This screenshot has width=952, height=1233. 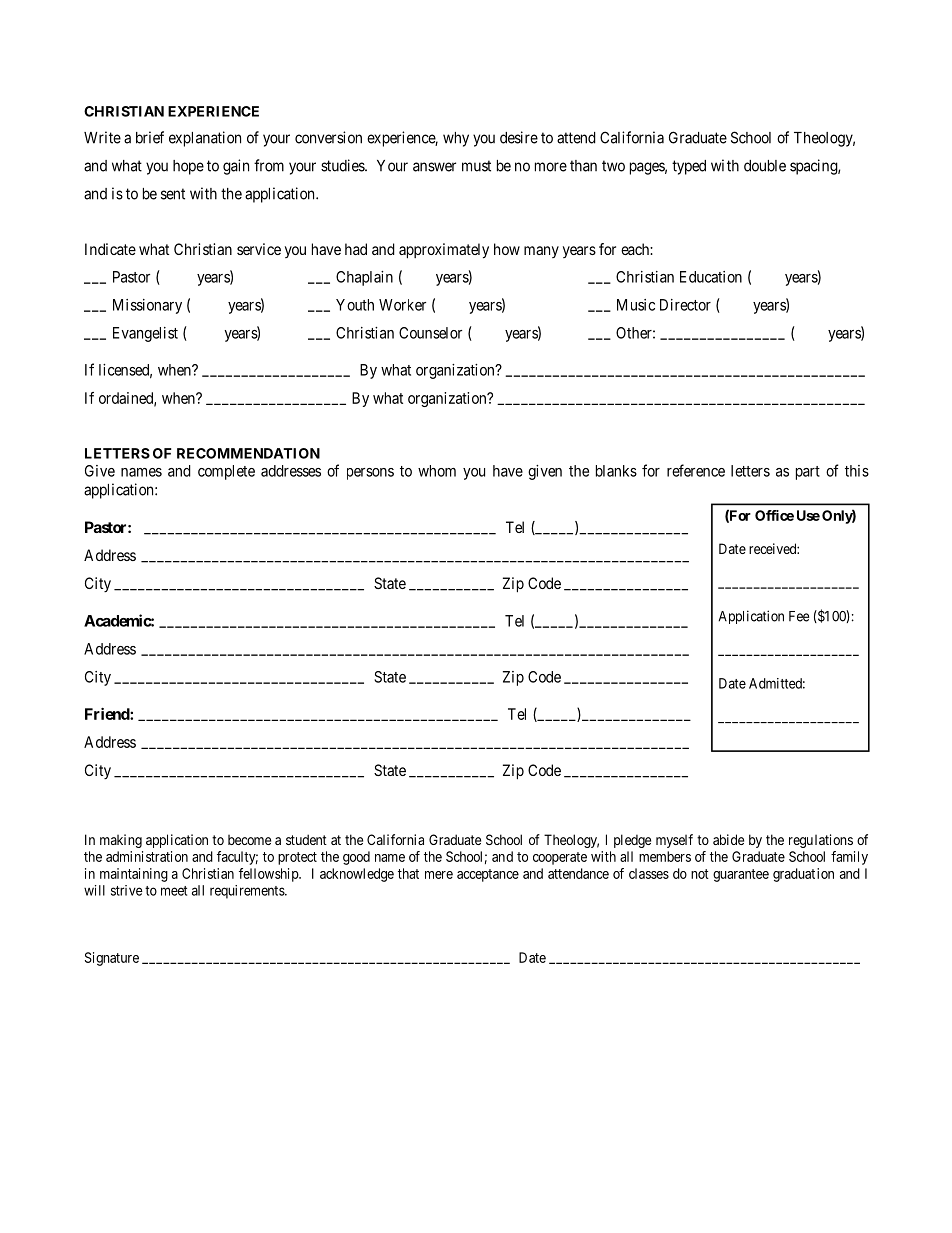 I want to click on double, so click(x=765, y=166).
